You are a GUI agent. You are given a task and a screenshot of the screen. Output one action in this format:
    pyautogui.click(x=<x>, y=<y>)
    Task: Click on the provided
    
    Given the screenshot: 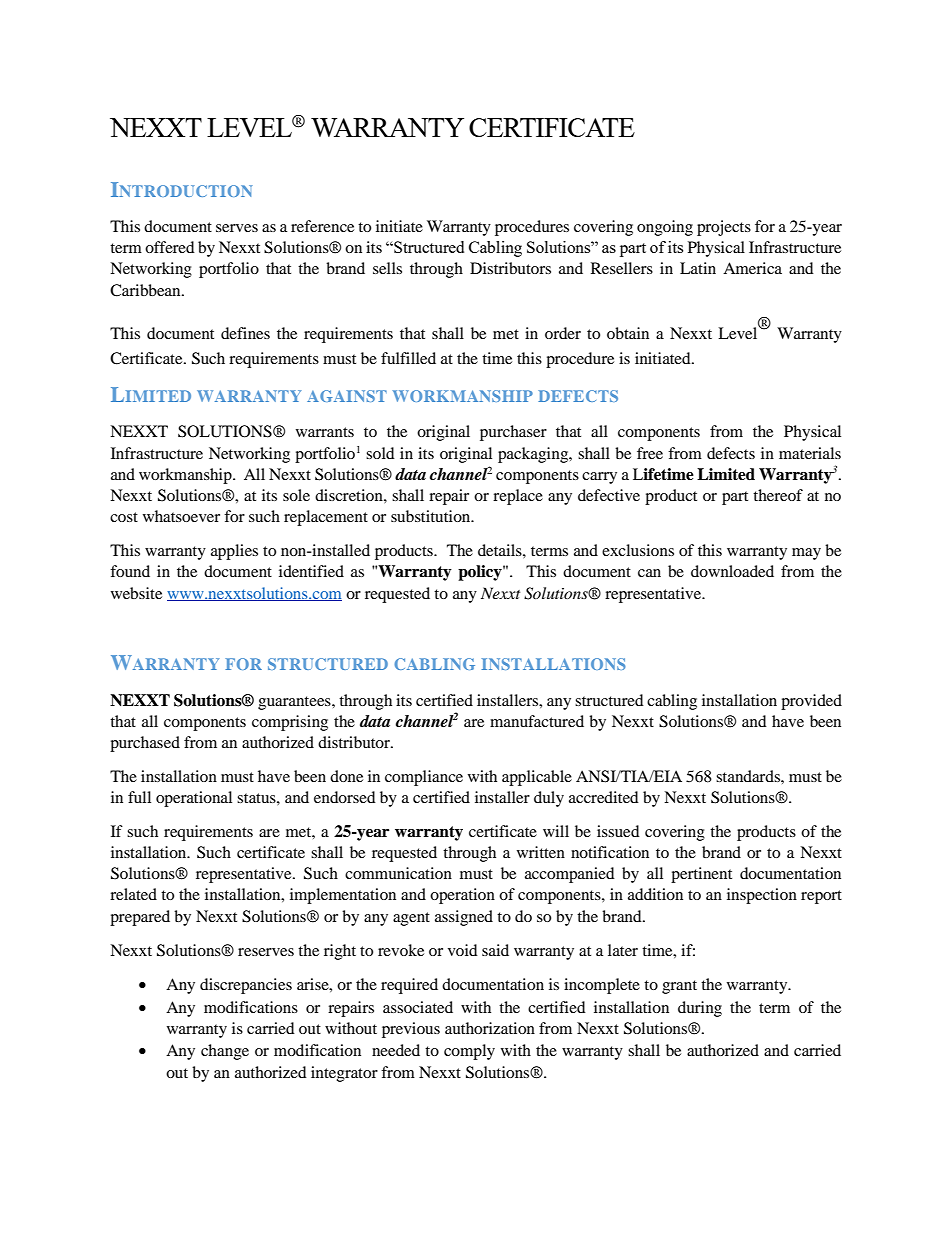 What is the action you would take?
    pyautogui.click(x=811, y=702)
